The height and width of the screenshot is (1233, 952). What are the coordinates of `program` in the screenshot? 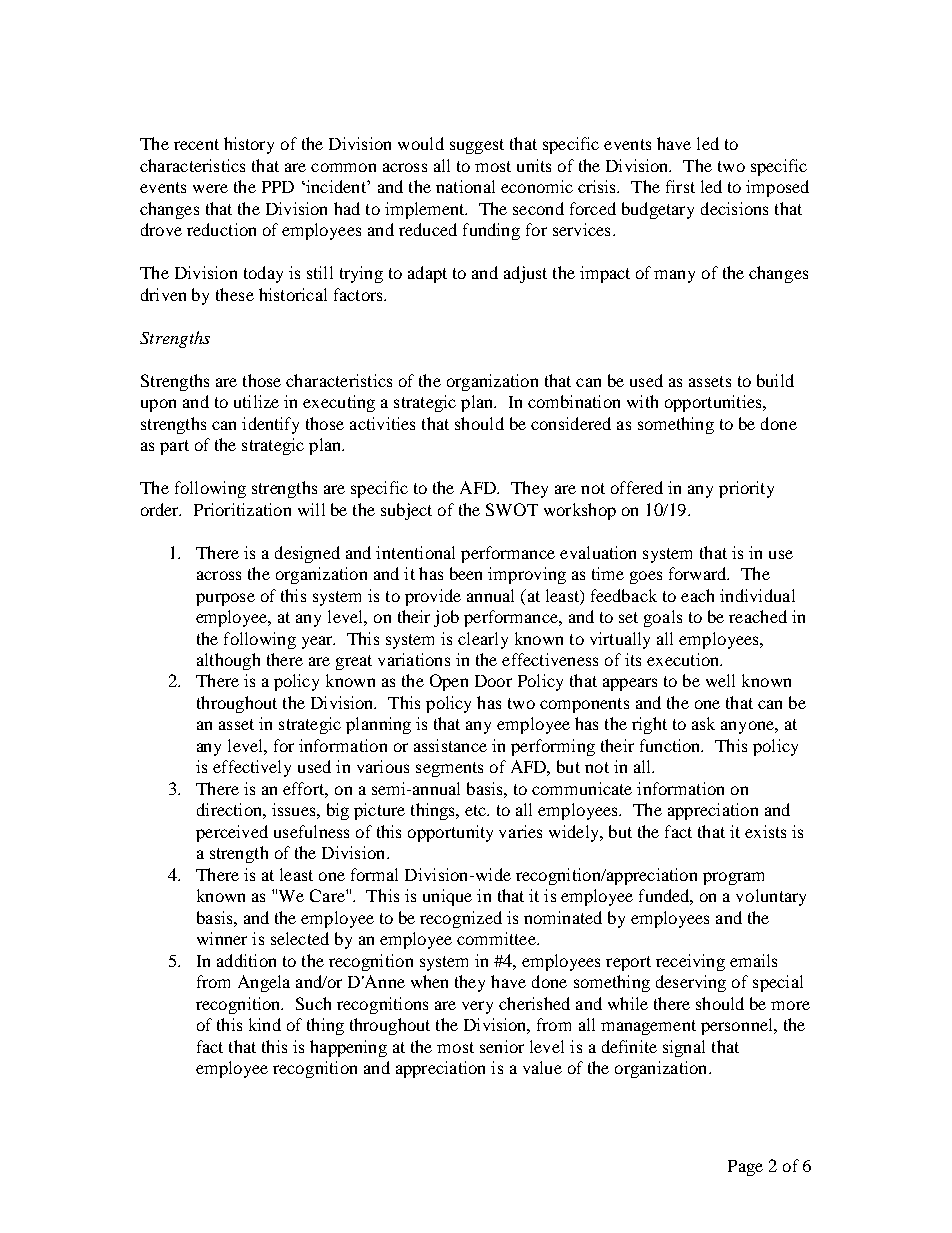 It's located at (733, 878).
